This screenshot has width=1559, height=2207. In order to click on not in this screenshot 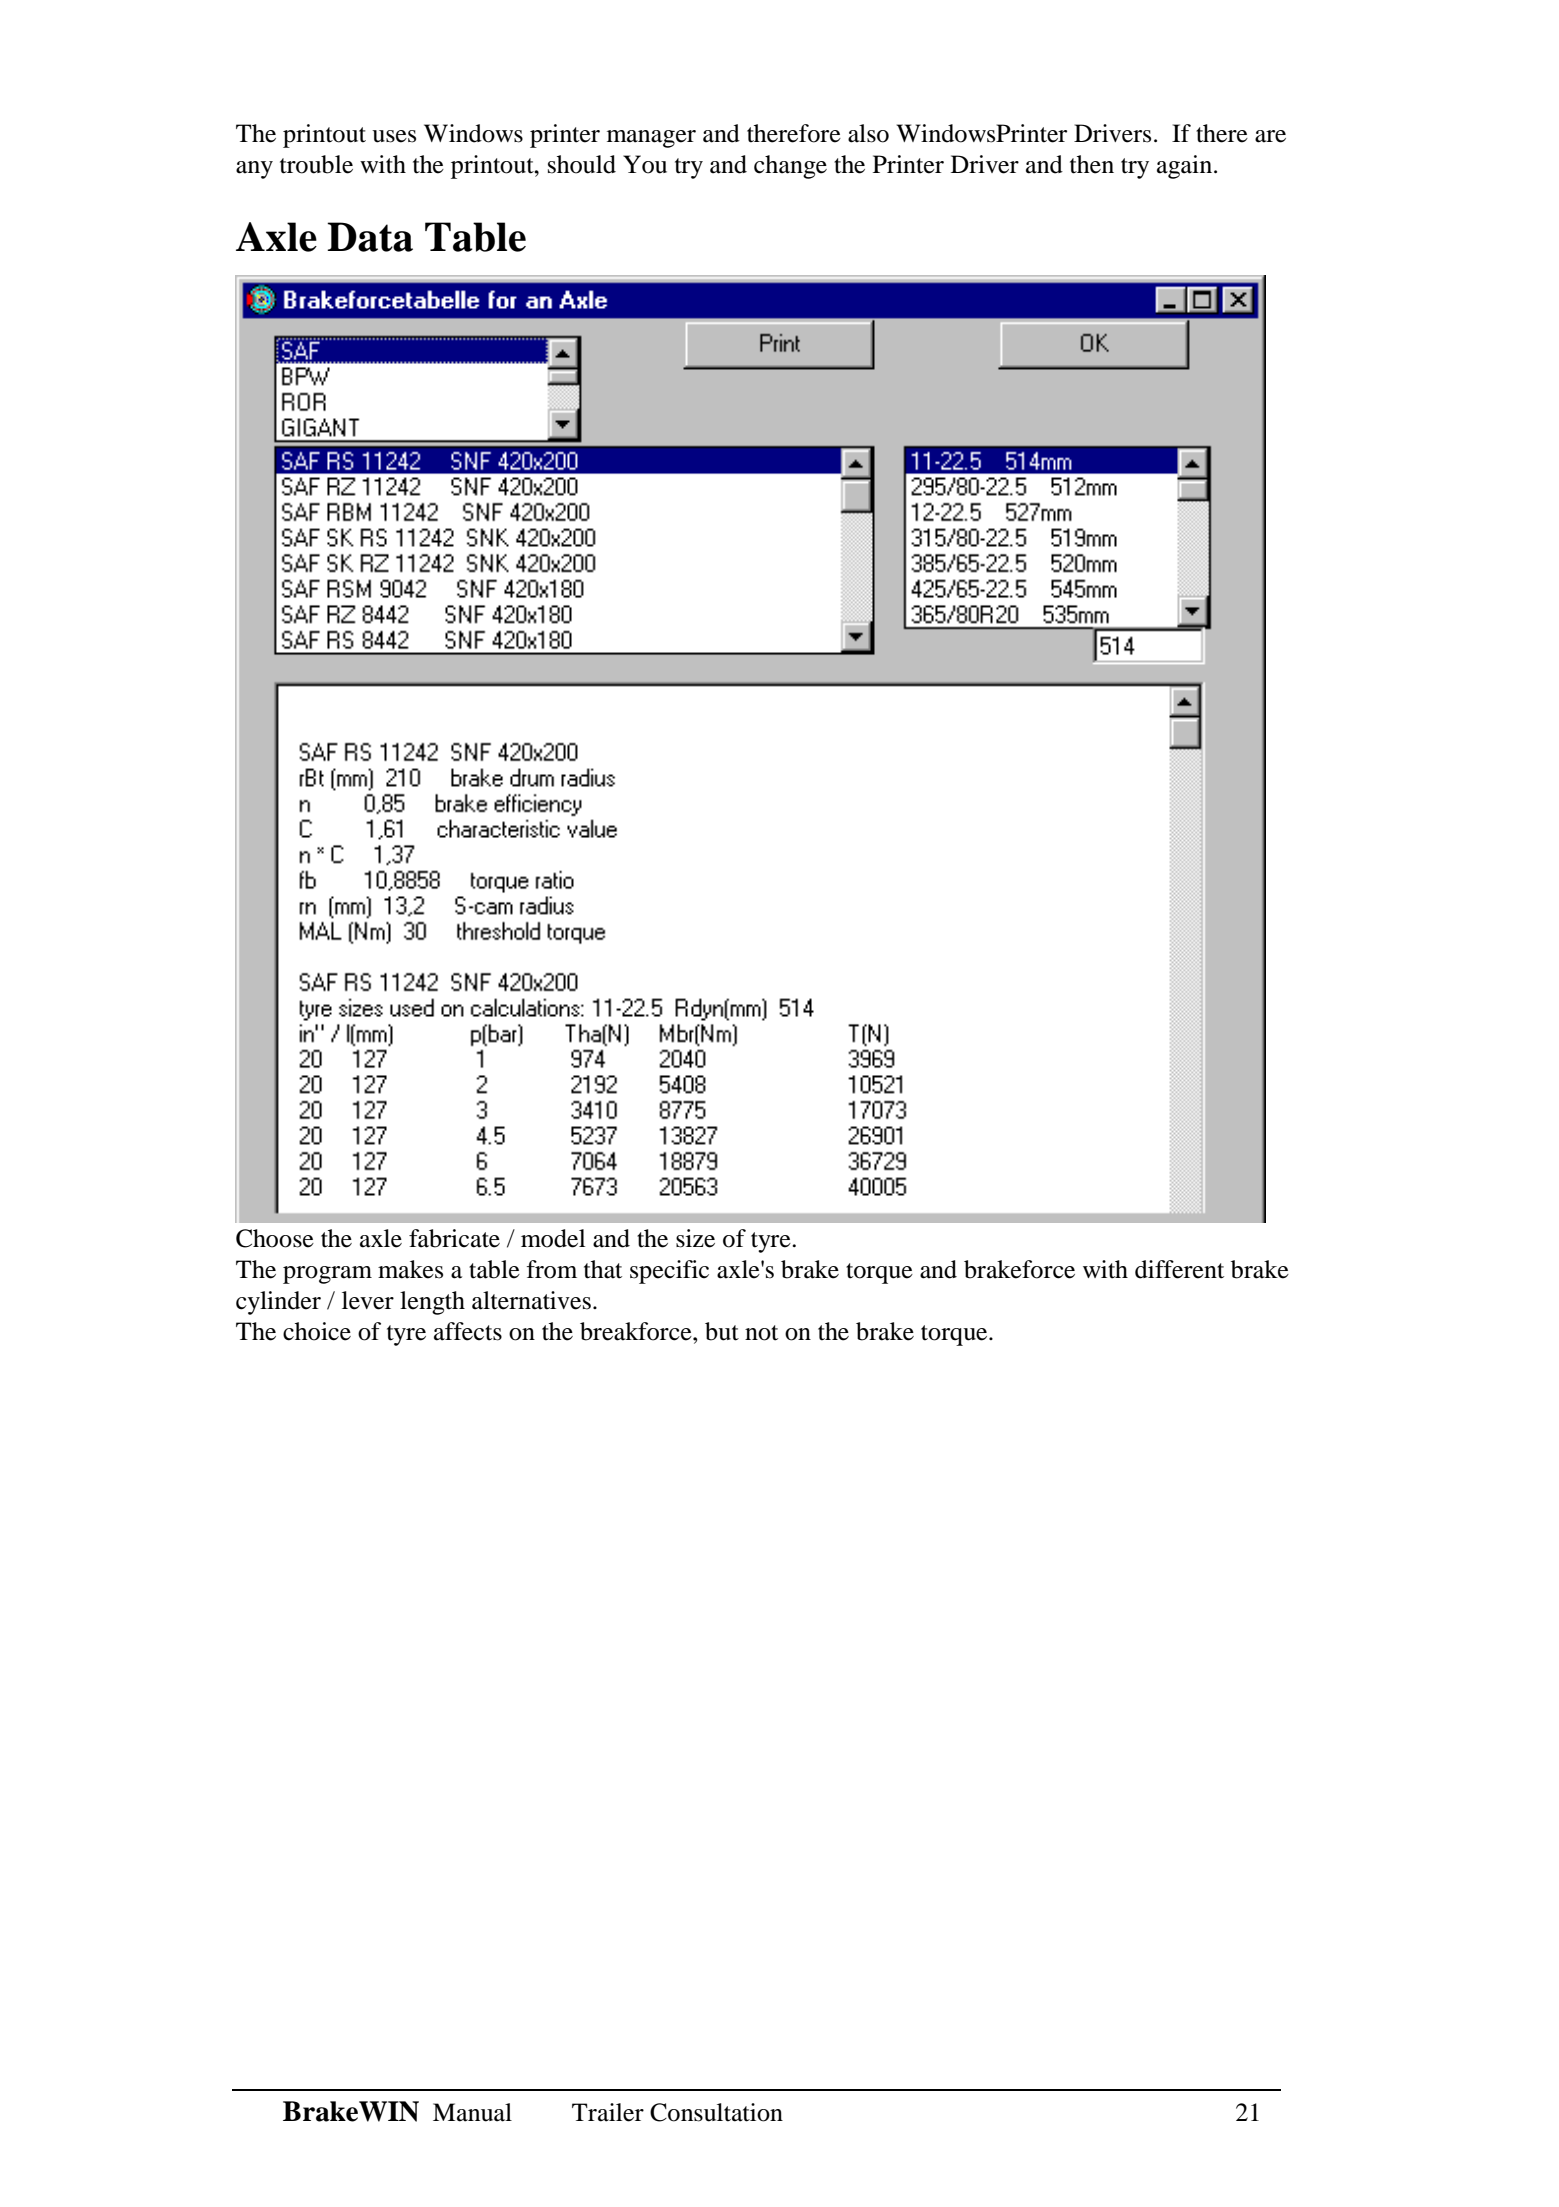, I will do `click(761, 1333)`.
